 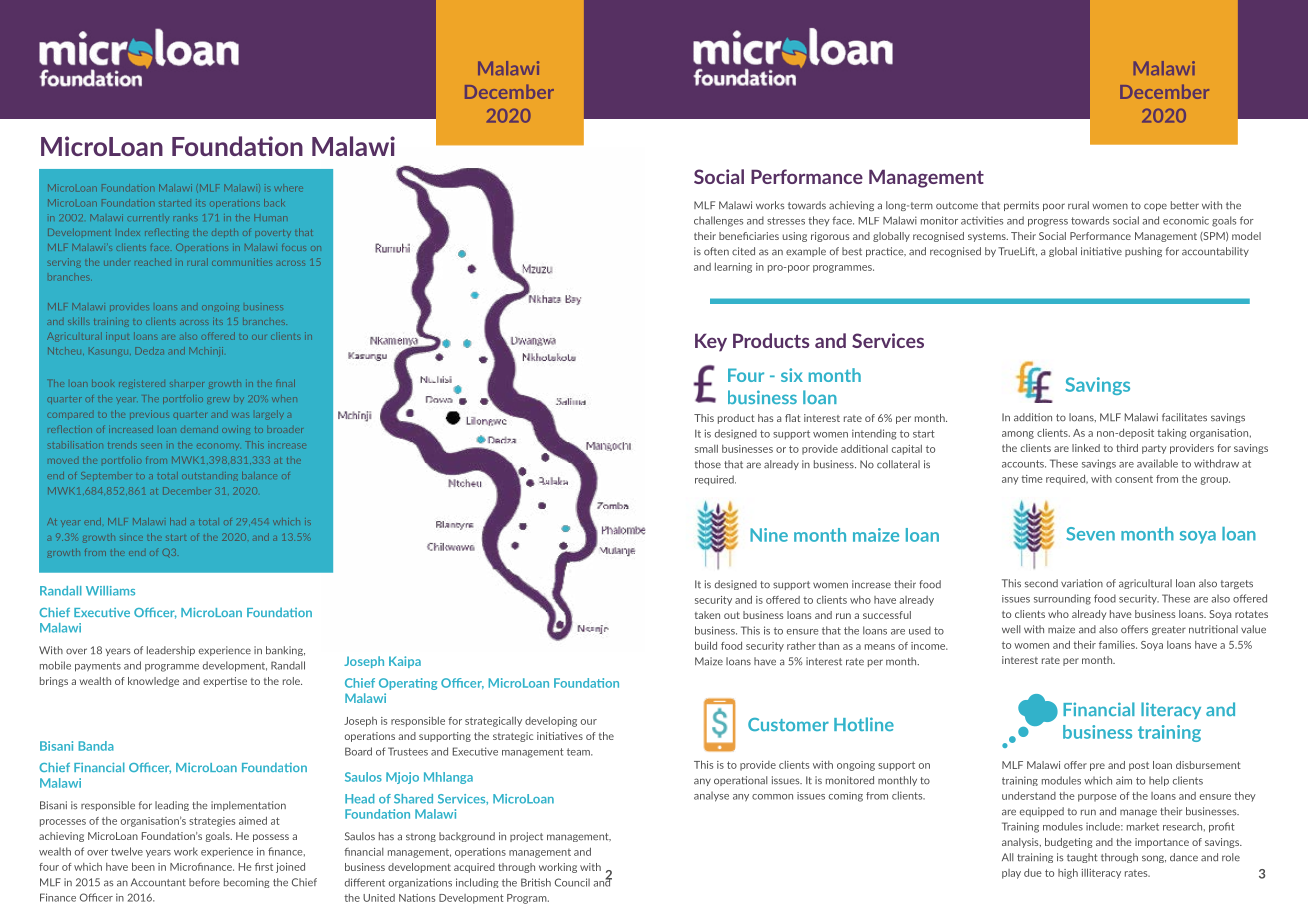 What do you see at coordinates (186, 217) in the page?
I see `ranks` at bounding box center [186, 217].
